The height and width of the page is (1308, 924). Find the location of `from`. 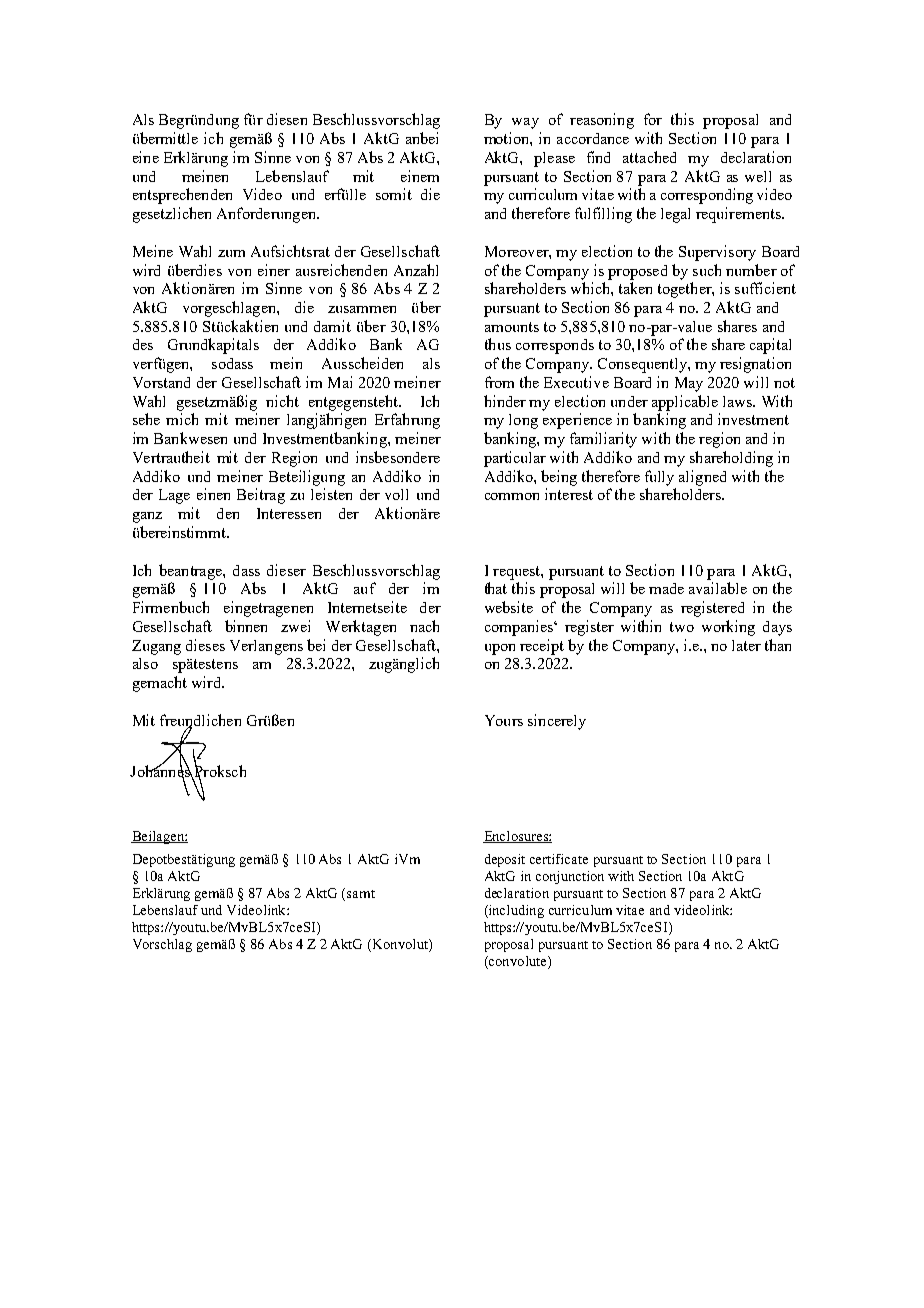

from is located at coordinates (499, 382).
